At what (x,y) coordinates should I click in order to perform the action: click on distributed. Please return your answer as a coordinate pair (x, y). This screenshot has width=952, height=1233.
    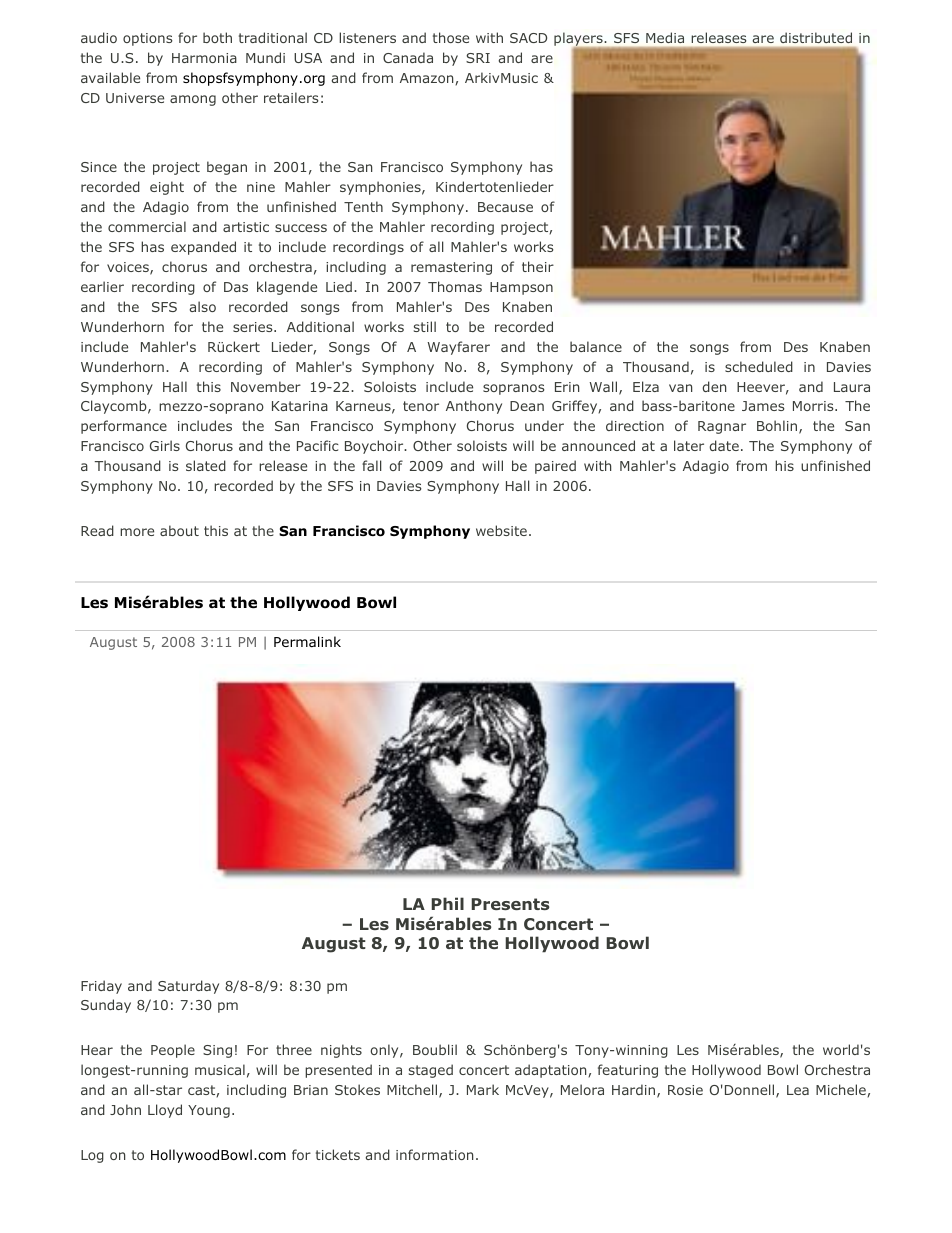
    Looking at the image, I should click on (816, 37).
